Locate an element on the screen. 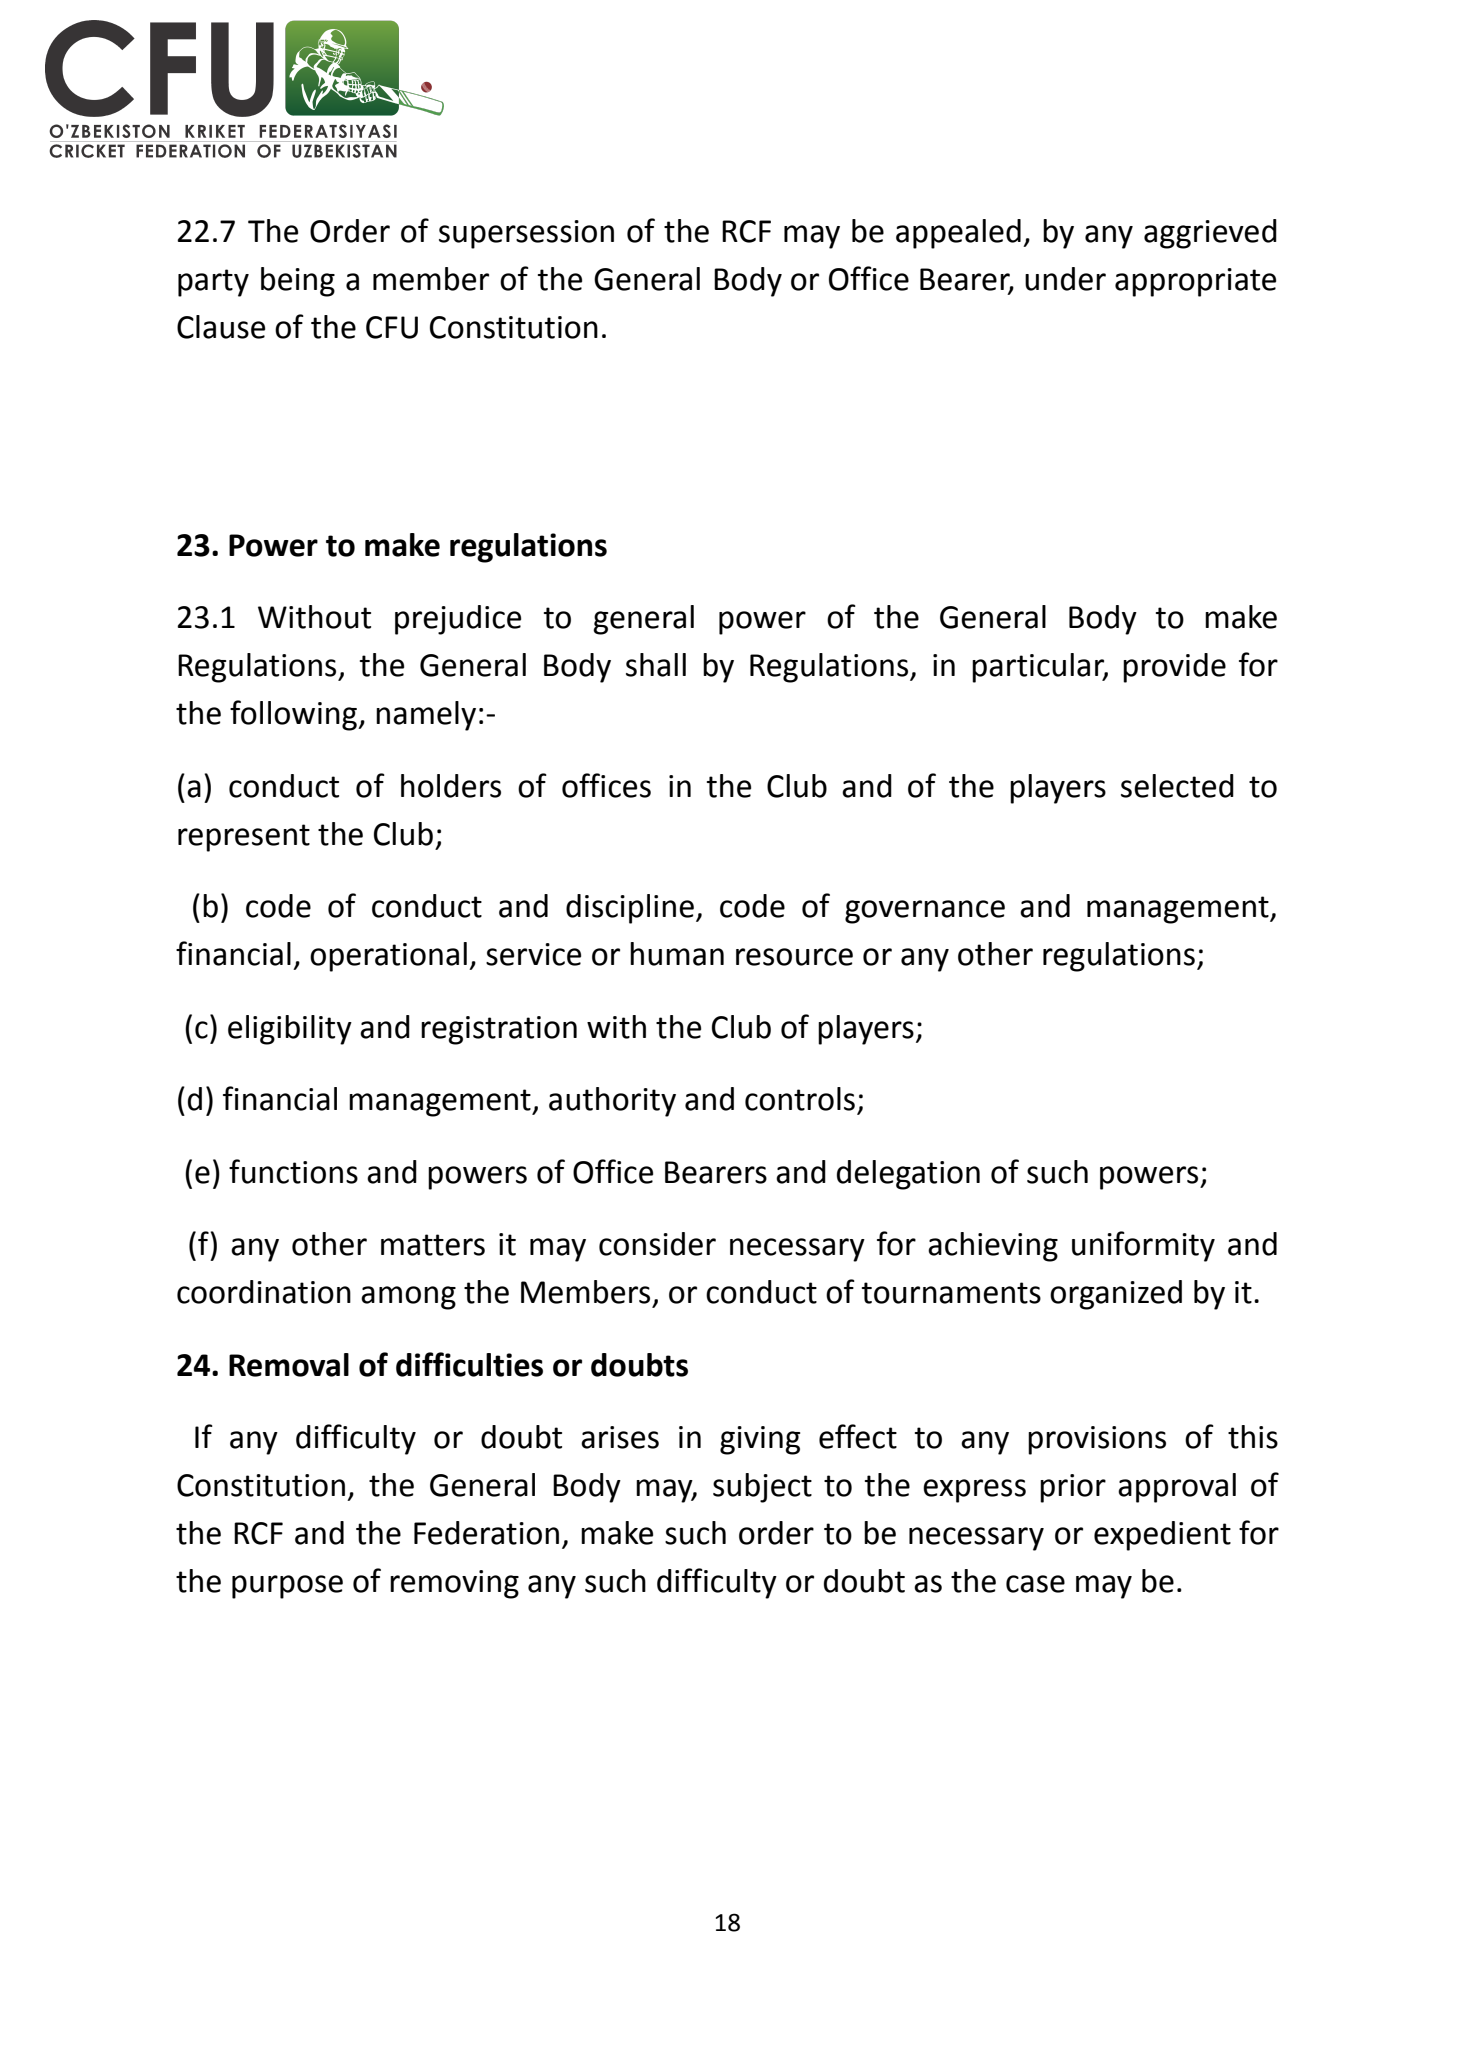 This screenshot has width=1457, height=2058. being is located at coordinates (298, 282).
